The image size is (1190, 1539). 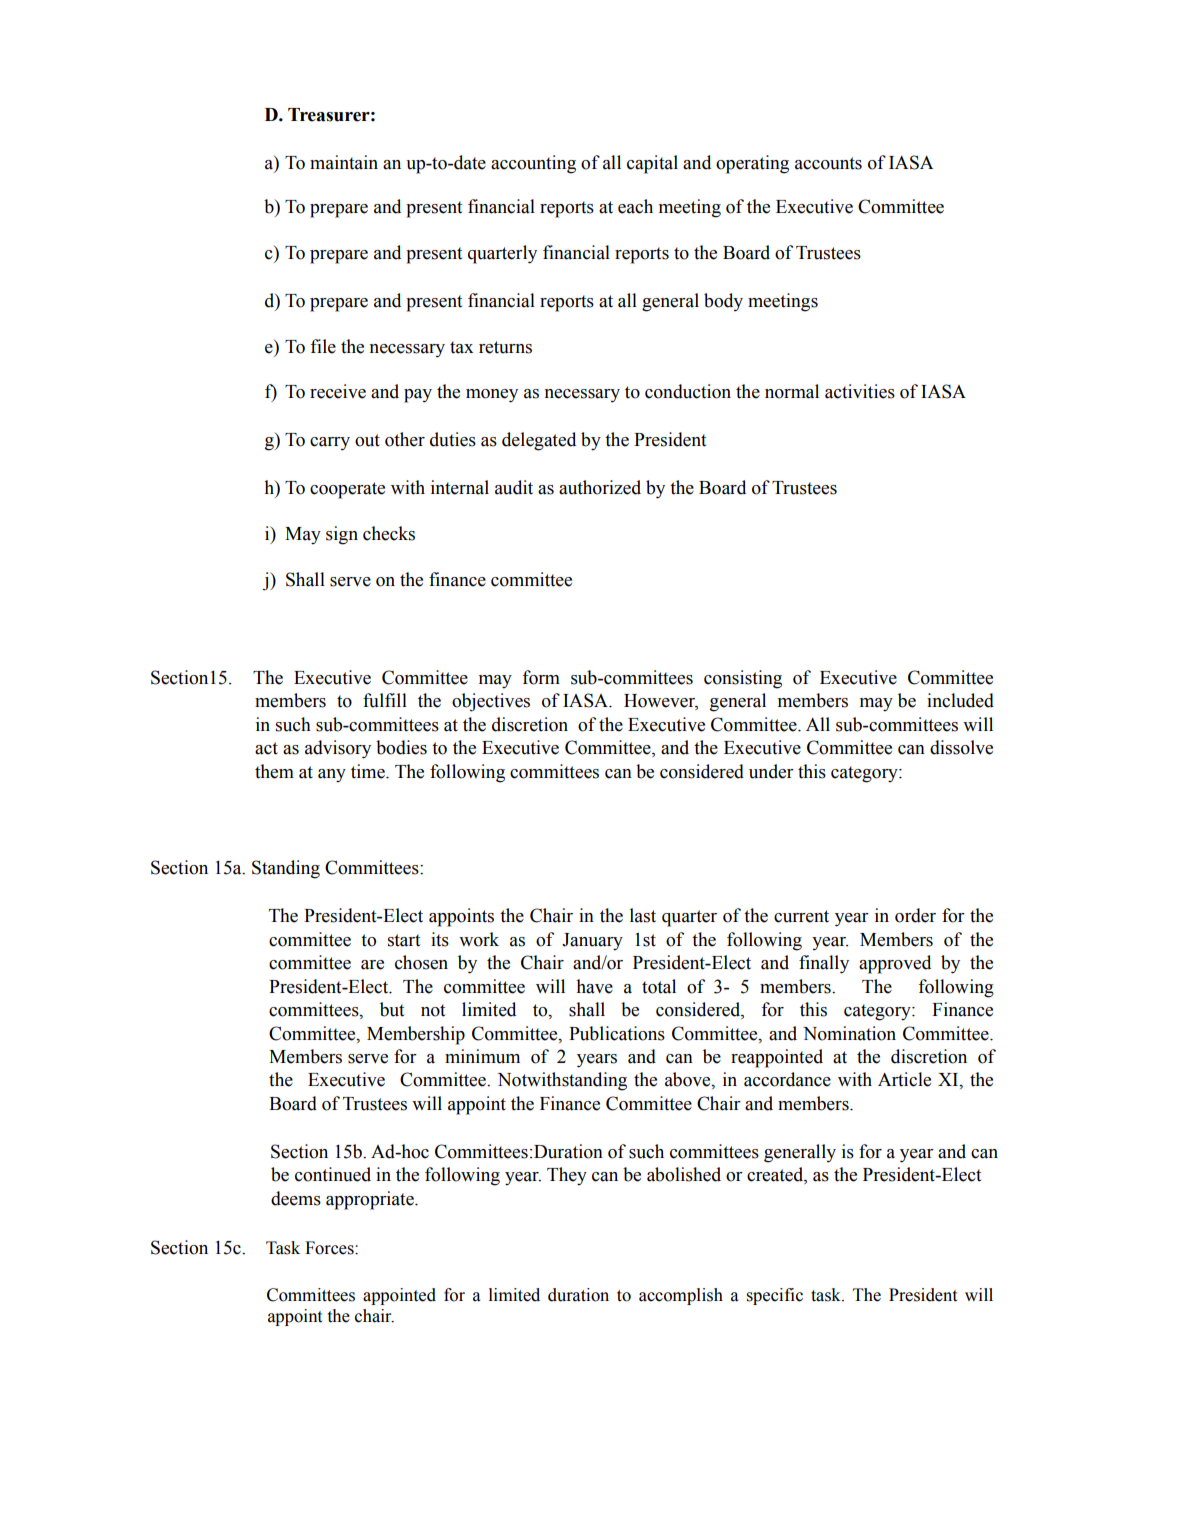 I want to click on form, so click(x=541, y=677).
